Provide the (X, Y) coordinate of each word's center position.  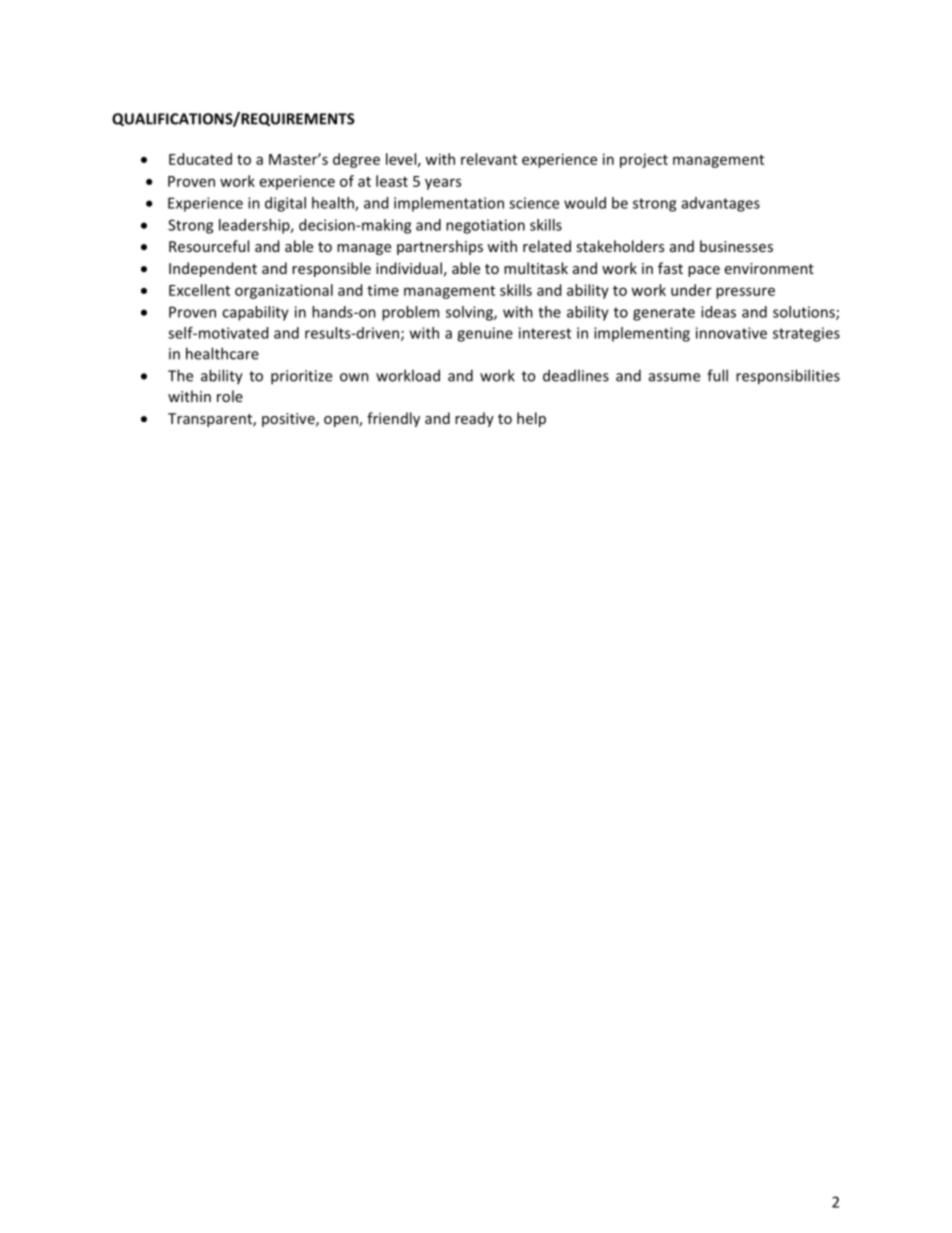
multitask (536, 268)
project (644, 161)
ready (474, 419)
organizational (284, 291)
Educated (200, 159)
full (717, 375)
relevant (489, 159)
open (342, 421)
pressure (745, 293)
